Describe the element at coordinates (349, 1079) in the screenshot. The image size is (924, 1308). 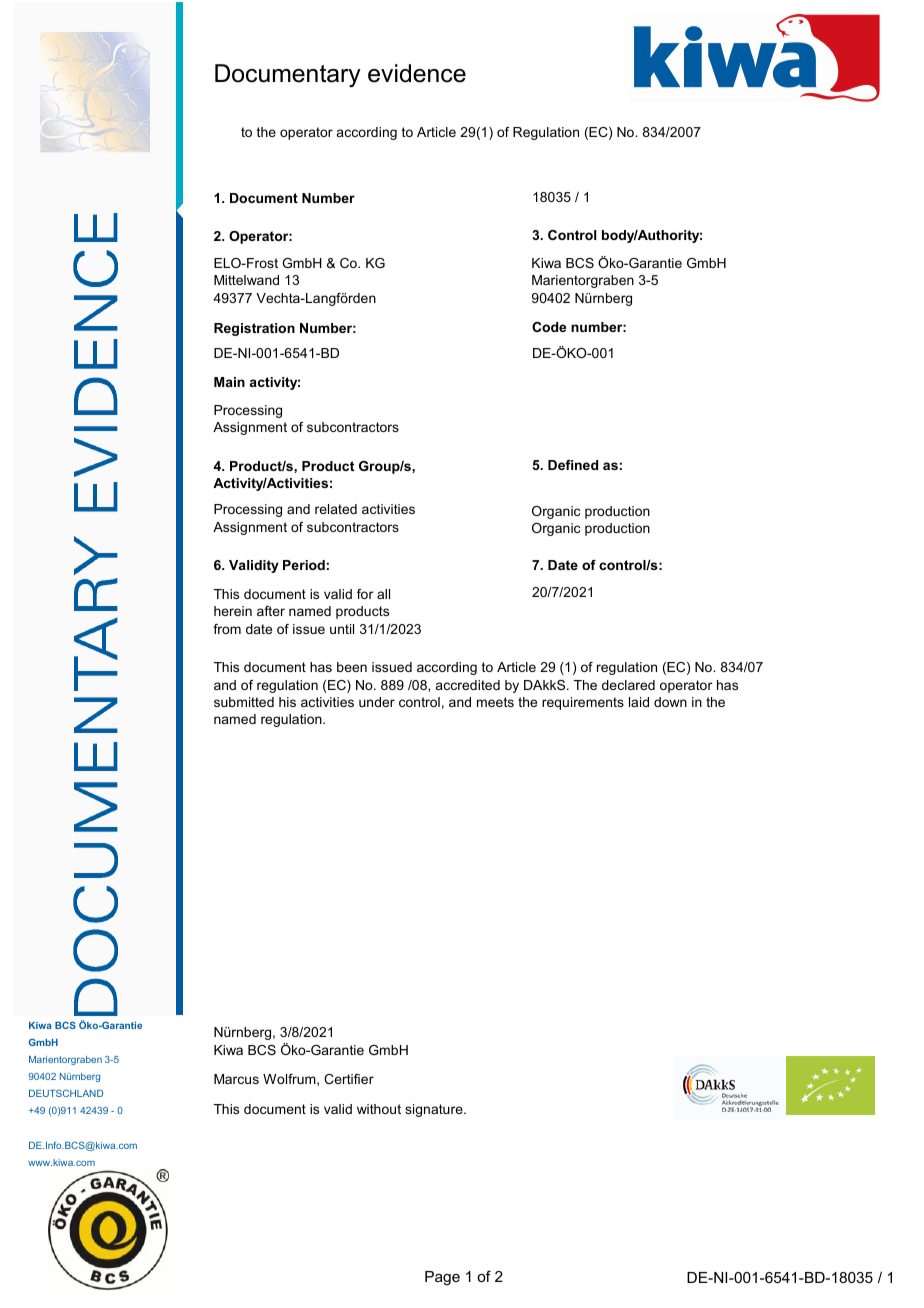
I see `Certifier` at that location.
